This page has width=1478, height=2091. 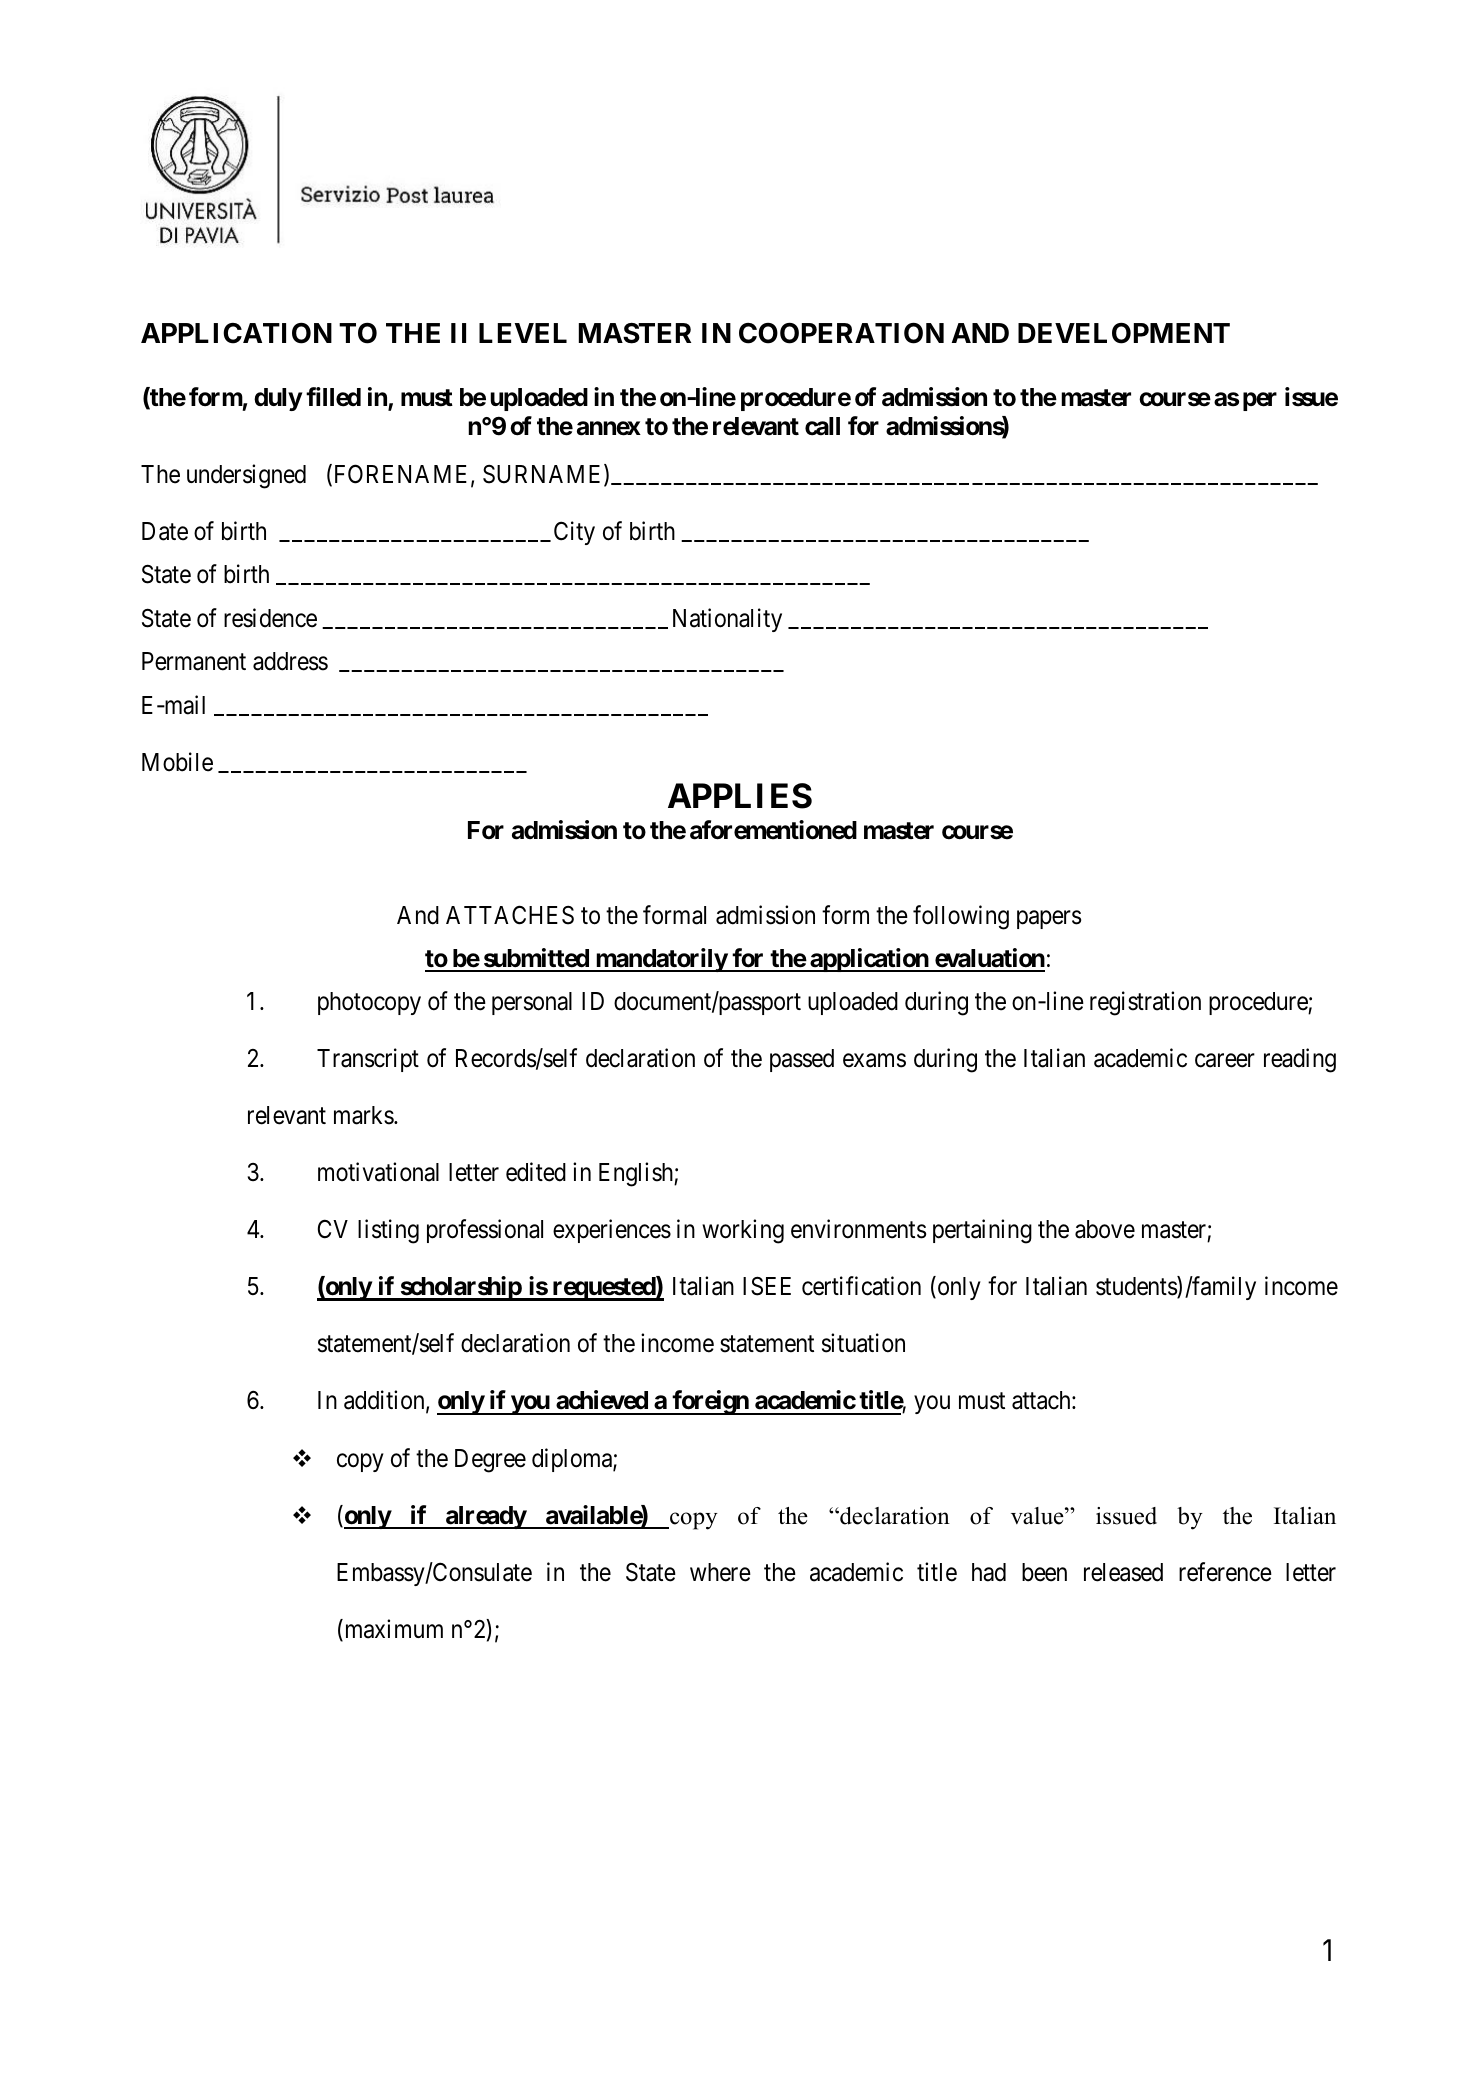 What do you see at coordinates (1049, 919) in the page?
I see `papers` at bounding box center [1049, 919].
